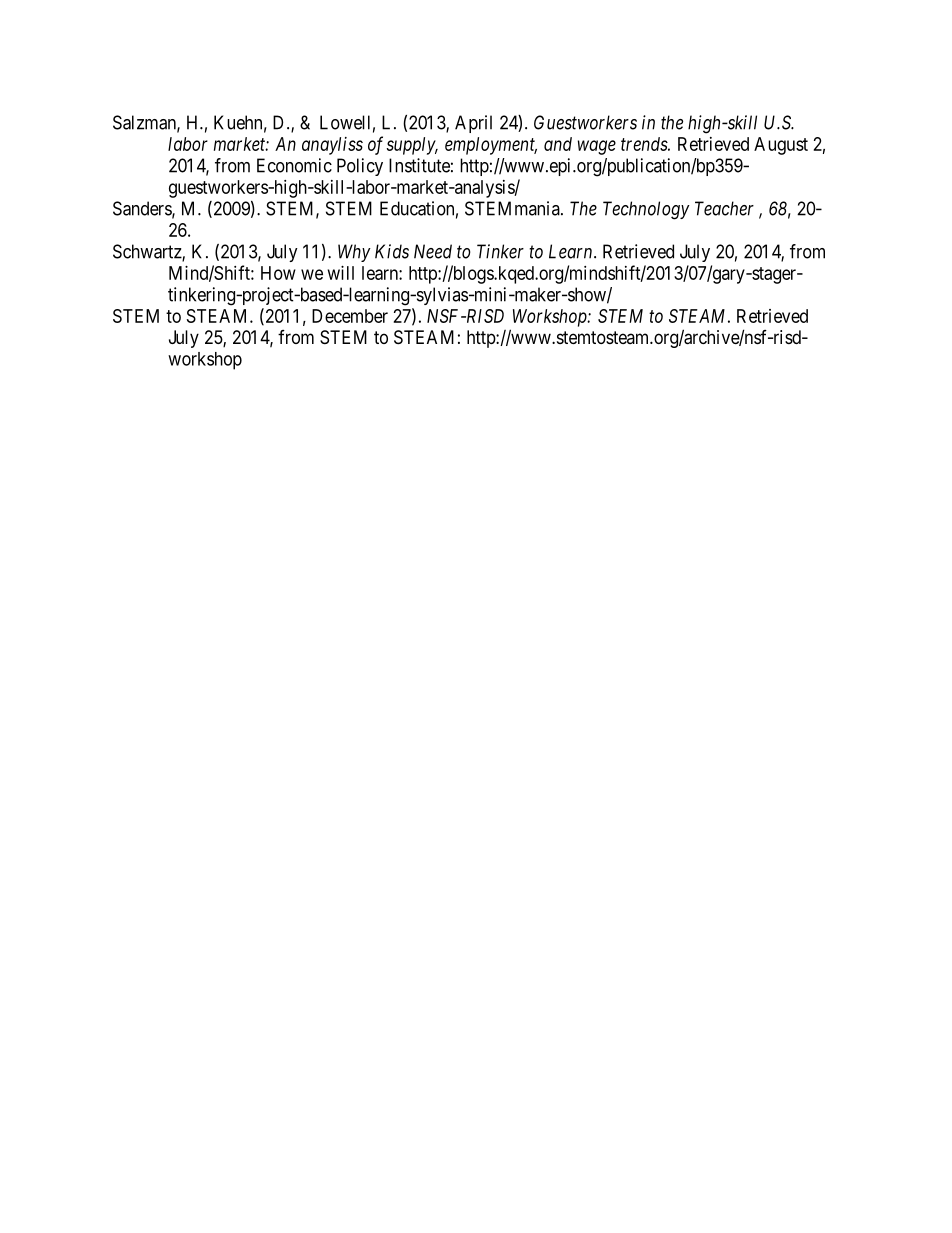 The width and height of the page is (952, 1233). Describe the element at coordinates (646, 210) in the page. I see `Technology` at that location.
